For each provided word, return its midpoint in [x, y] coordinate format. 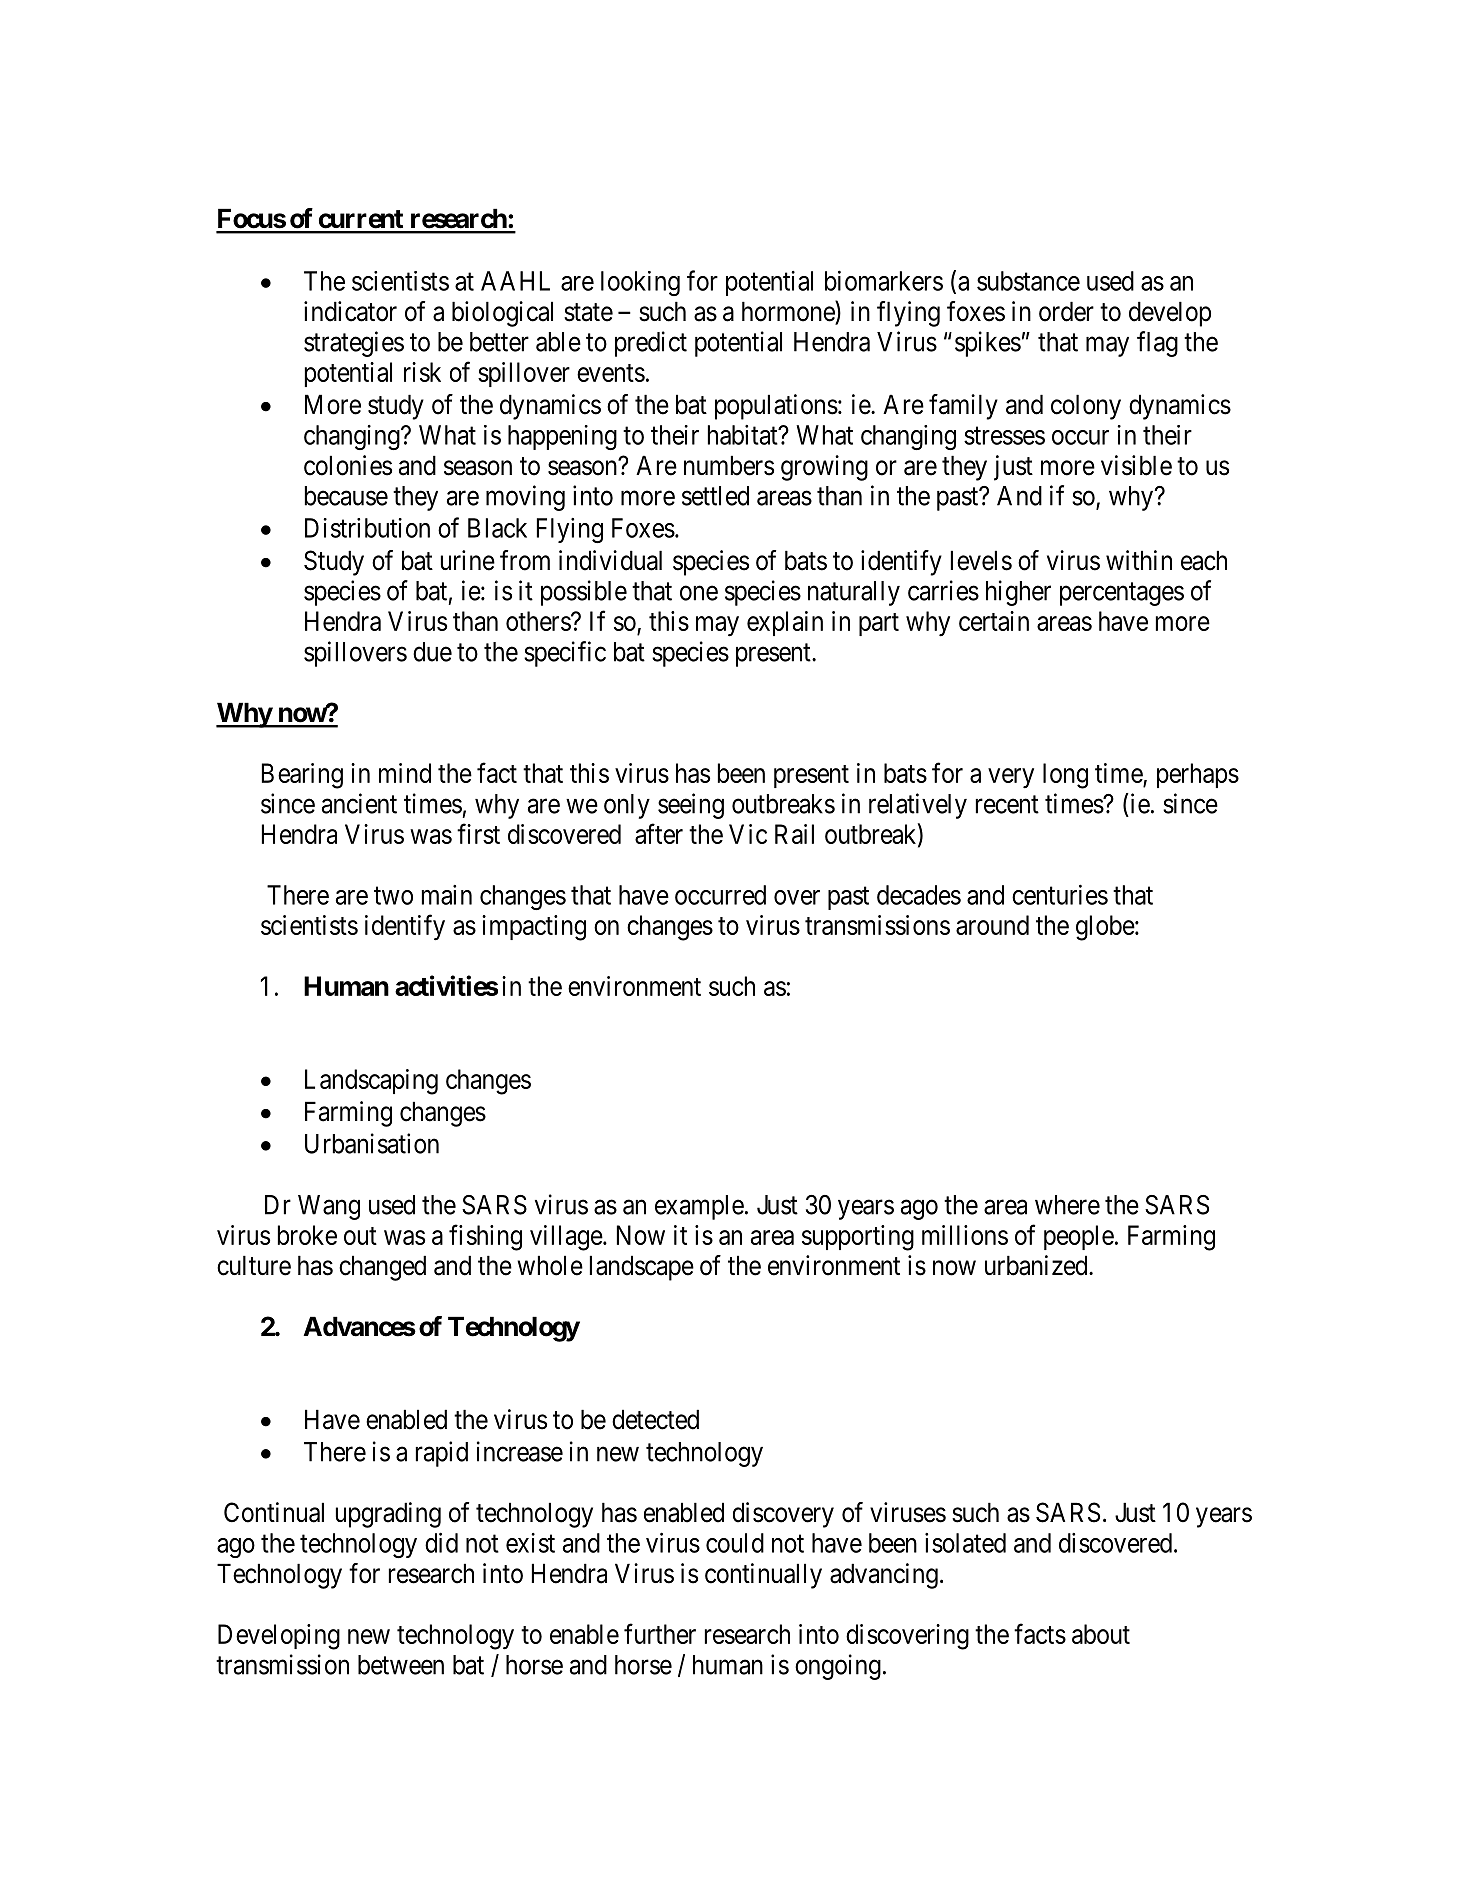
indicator [350, 311]
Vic [748, 834]
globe [1105, 928]
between [401, 1665]
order [1066, 311]
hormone [789, 312]
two [393, 896]
